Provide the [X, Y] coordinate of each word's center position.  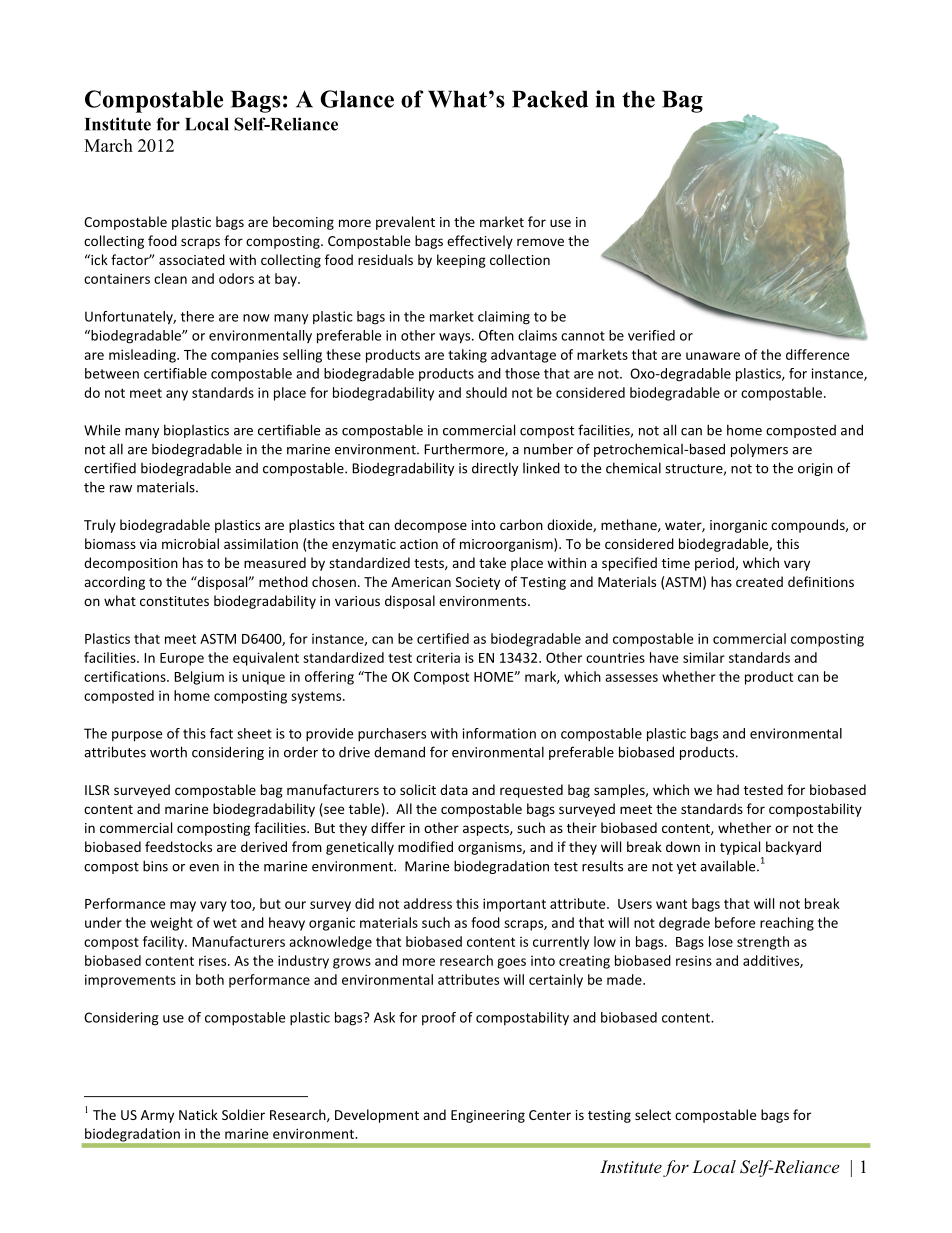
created [759, 581]
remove [540, 242]
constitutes [174, 601]
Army [157, 1116]
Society [478, 583]
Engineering [488, 1116]
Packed [550, 99]
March [108, 145]
